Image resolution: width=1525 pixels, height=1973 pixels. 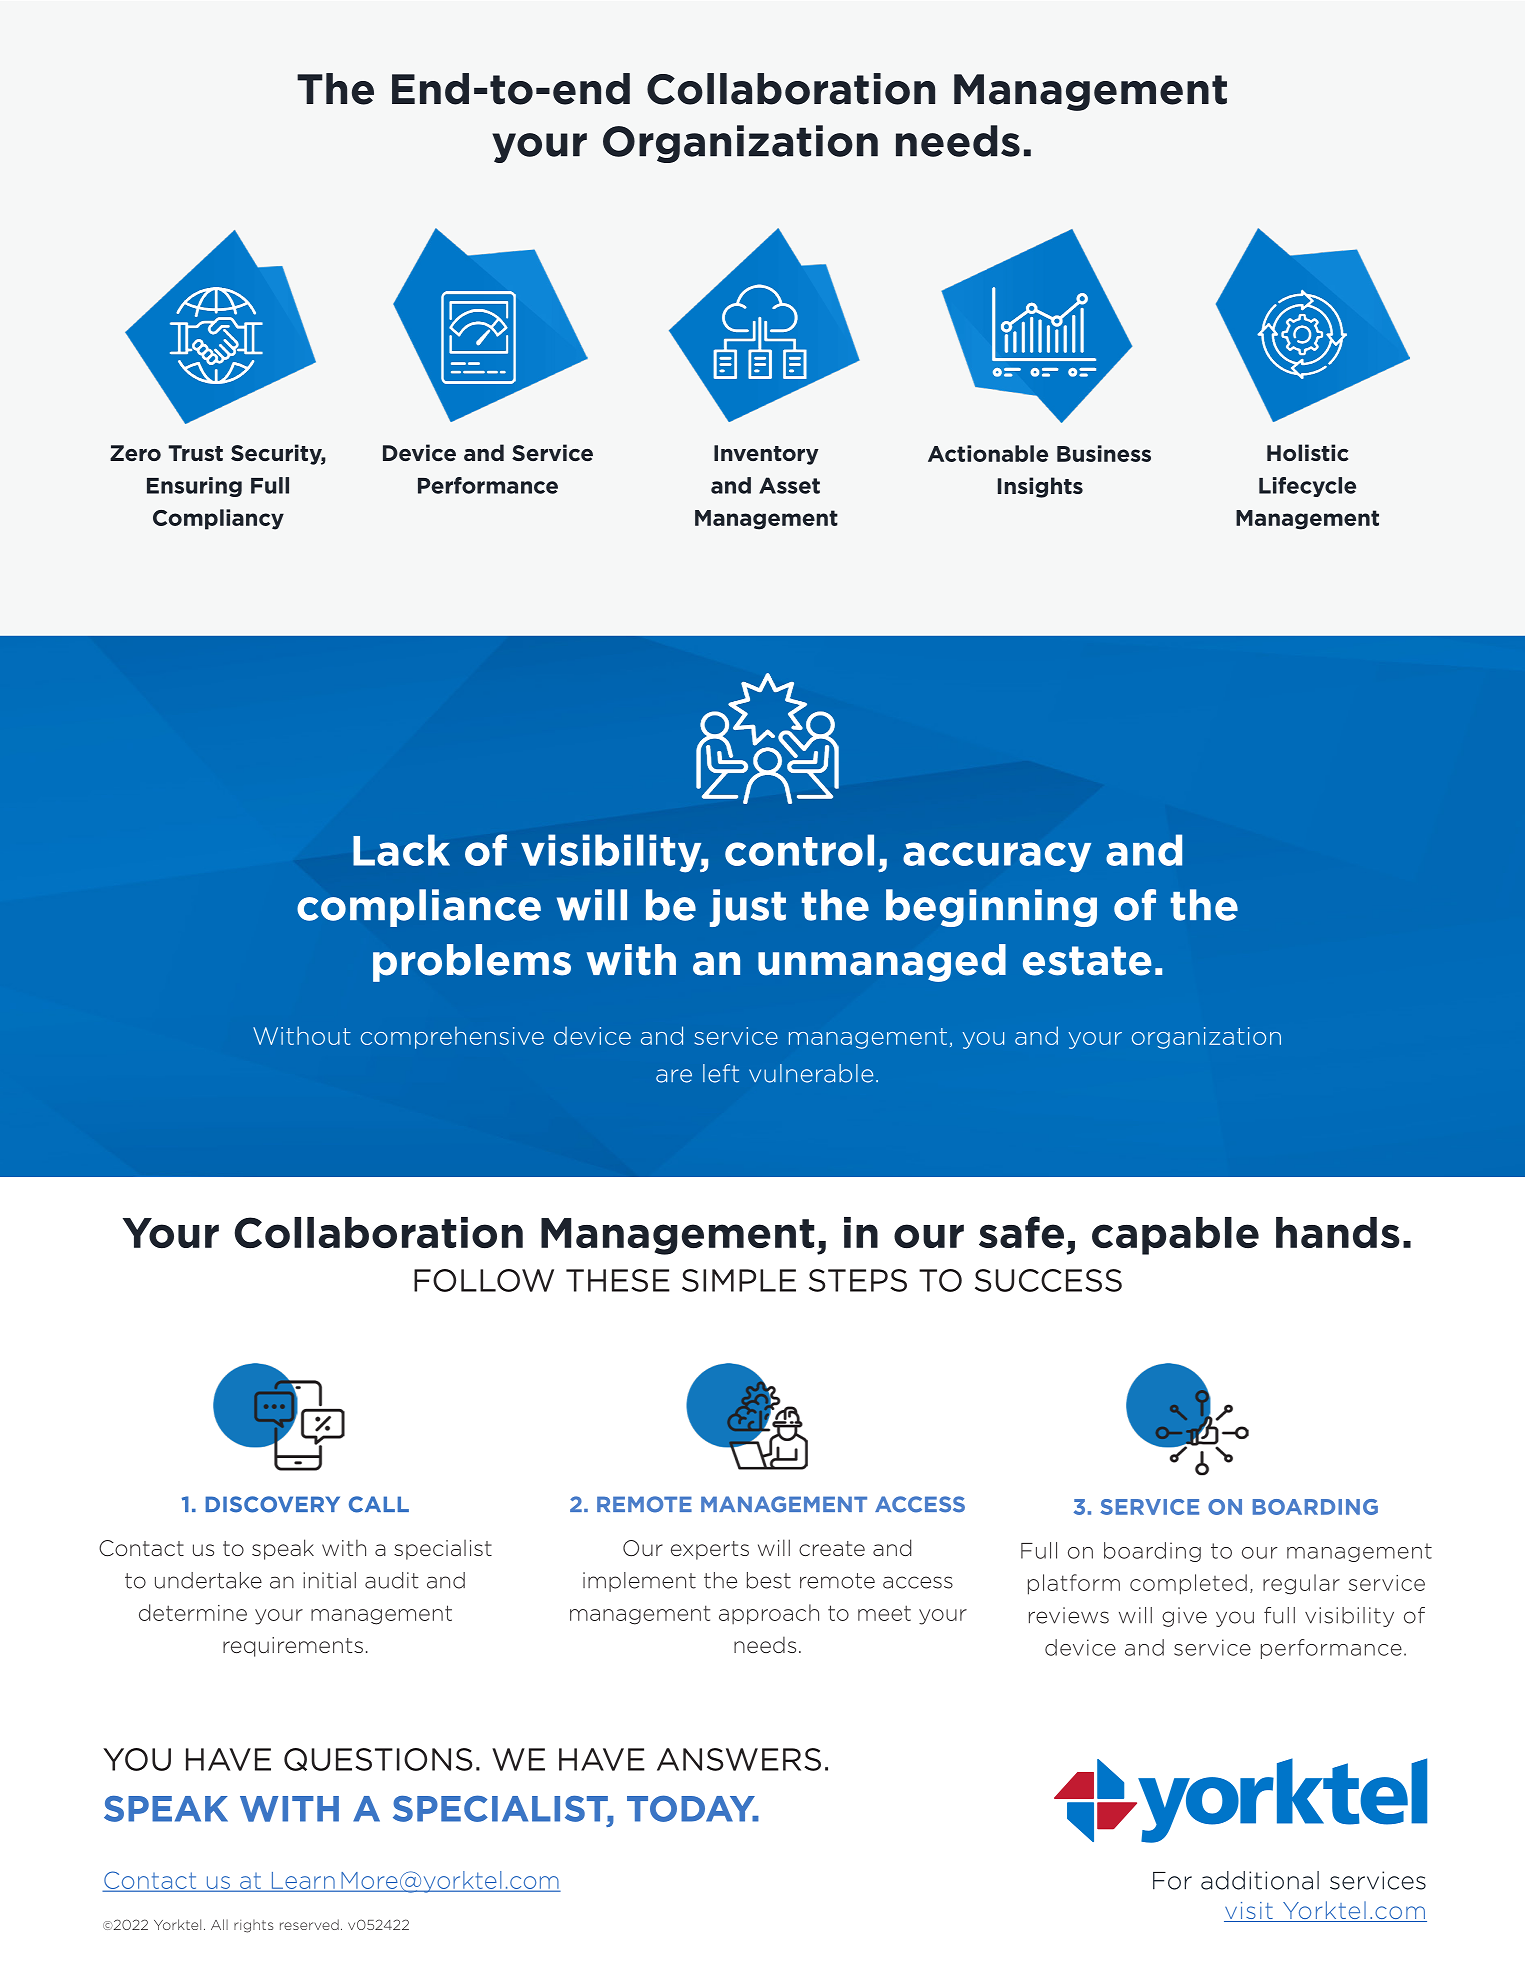 What do you see at coordinates (739, 1280) in the screenshot?
I see `SIMPLE` at bounding box center [739, 1280].
